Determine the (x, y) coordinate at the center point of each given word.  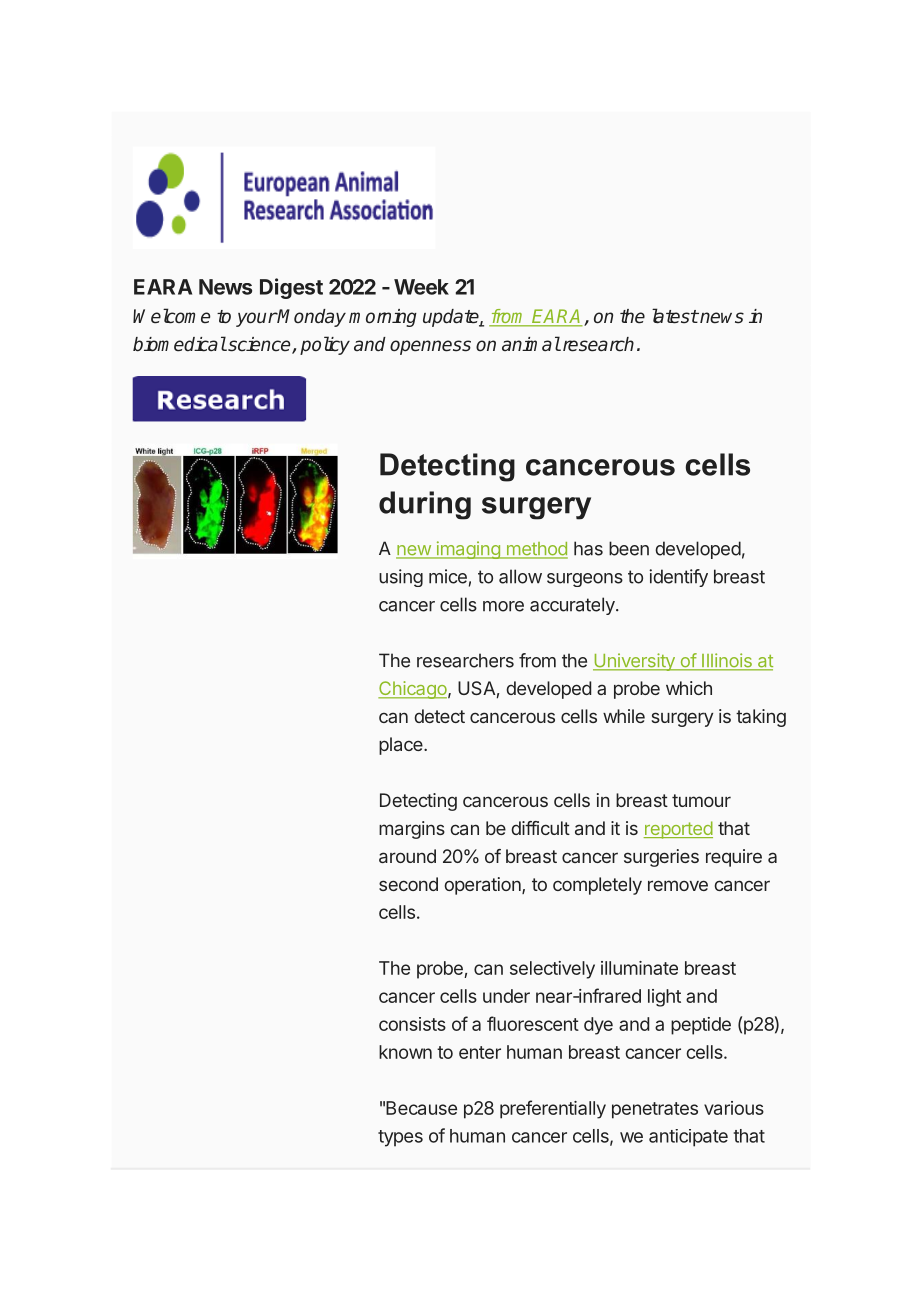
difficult (540, 828)
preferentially (553, 1109)
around (407, 856)
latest (675, 316)
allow (520, 576)
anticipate (688, 1138)
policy (325, 345)
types (400, 1138)
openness (430, 347)
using (401, 578)
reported (678, 830)
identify (678, 578)
